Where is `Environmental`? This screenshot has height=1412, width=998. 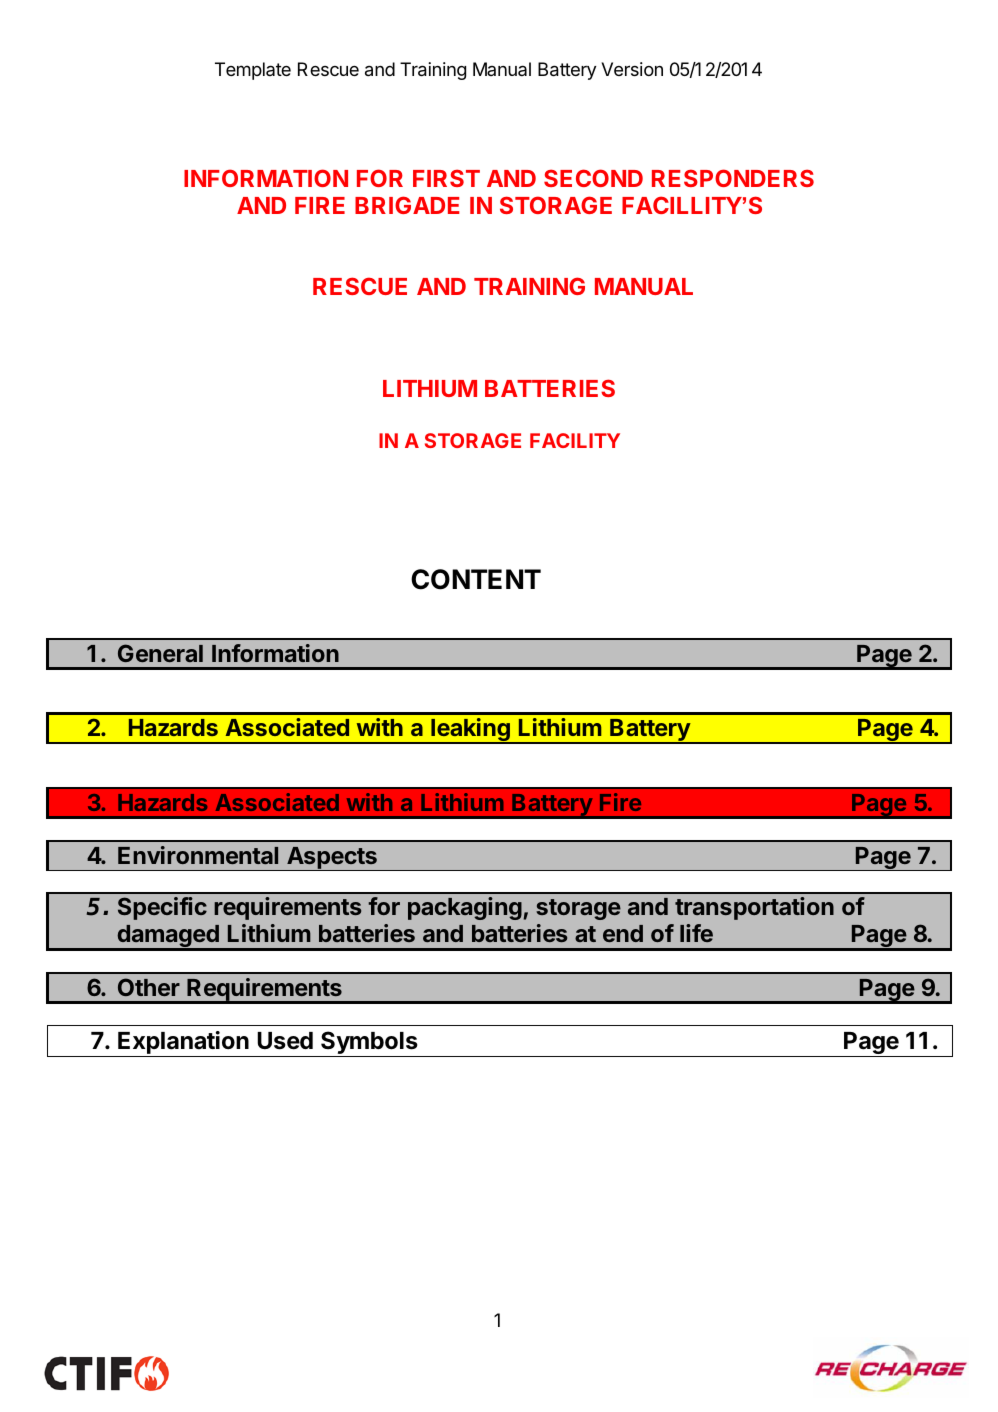 Environmental is located at coordinates (198, 855).
